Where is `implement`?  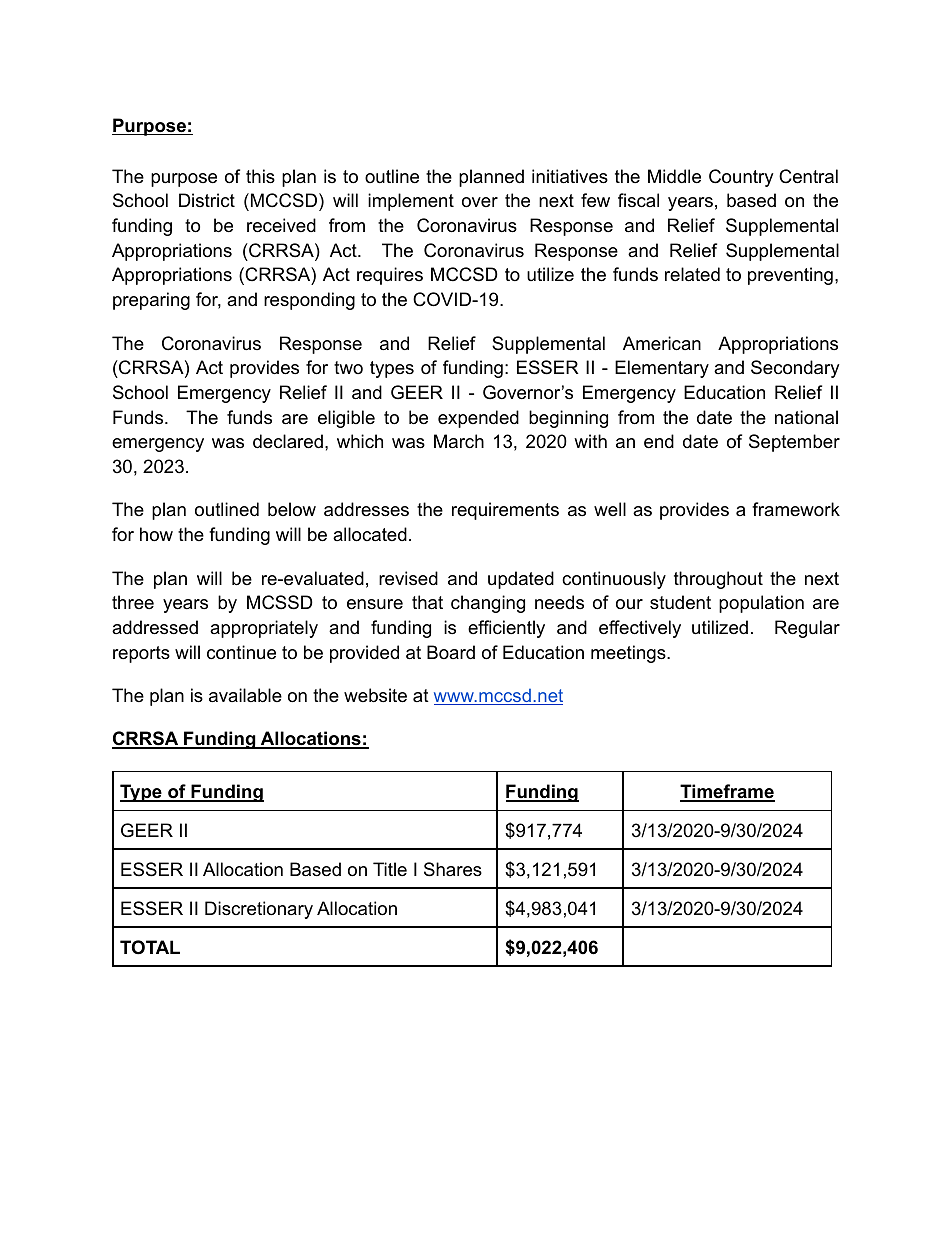
implement is located at coordinates (411, 202).
